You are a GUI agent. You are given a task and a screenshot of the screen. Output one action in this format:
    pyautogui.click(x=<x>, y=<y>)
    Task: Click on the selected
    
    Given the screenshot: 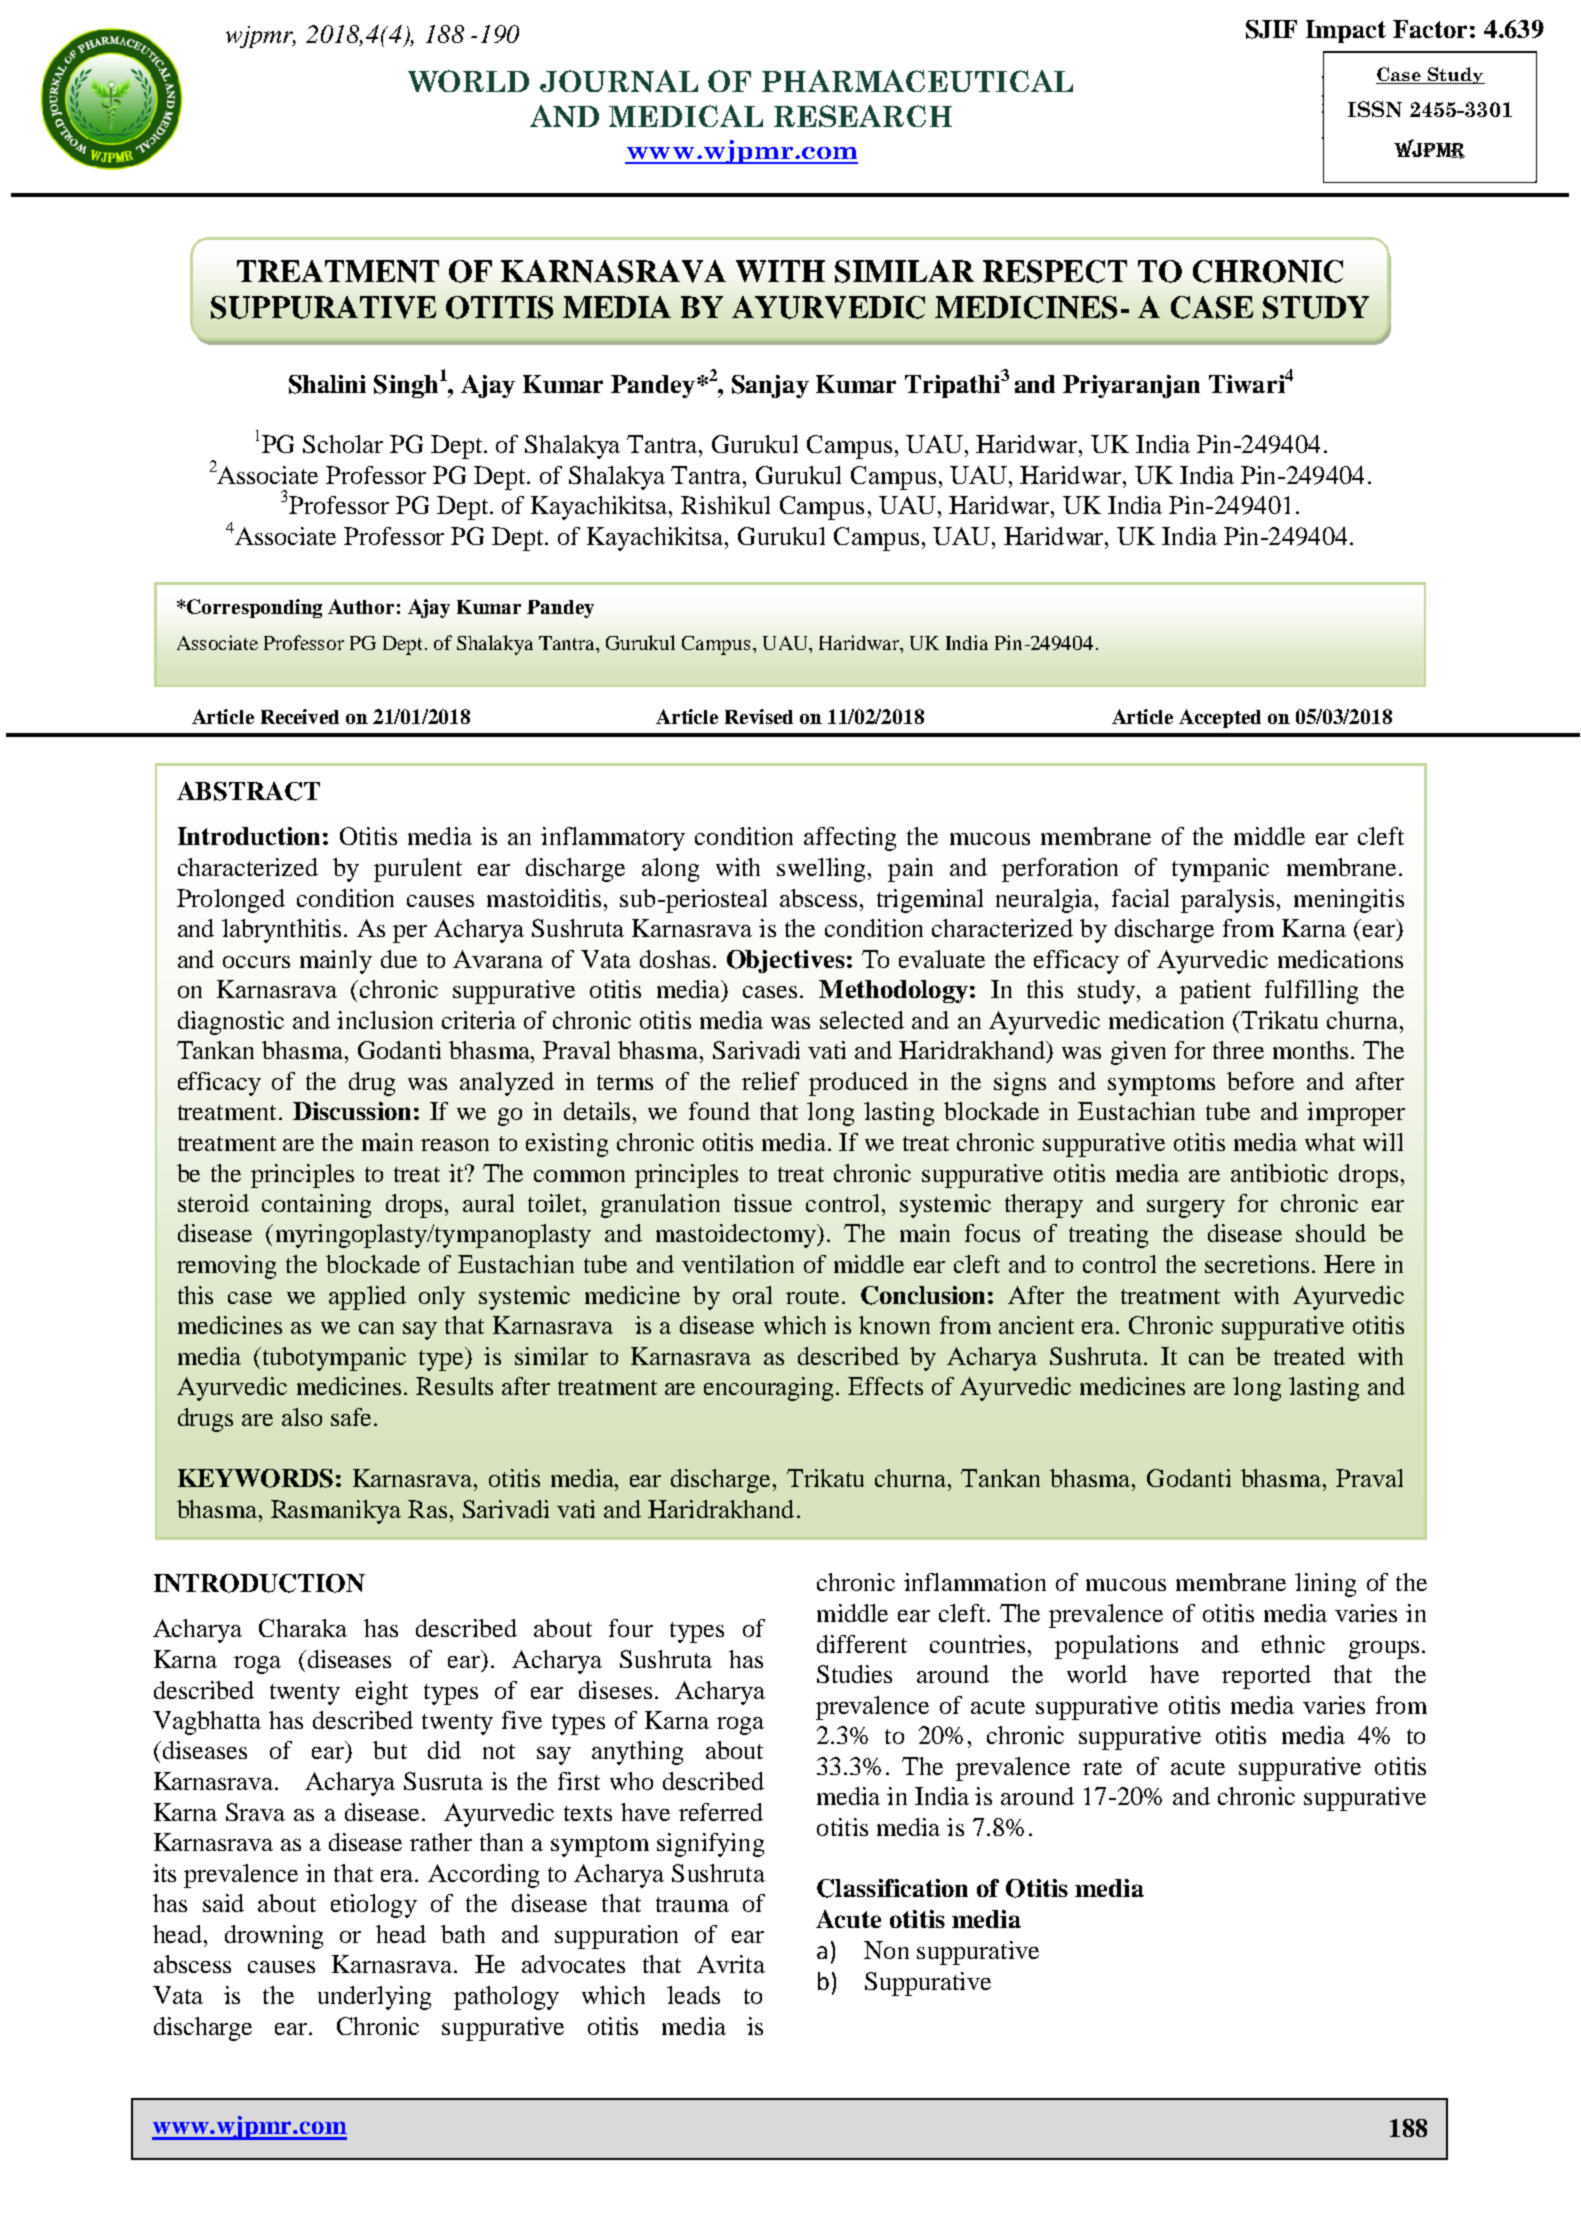 What is the action you would take?
    pyautogui.click(x=862, y=1020)
